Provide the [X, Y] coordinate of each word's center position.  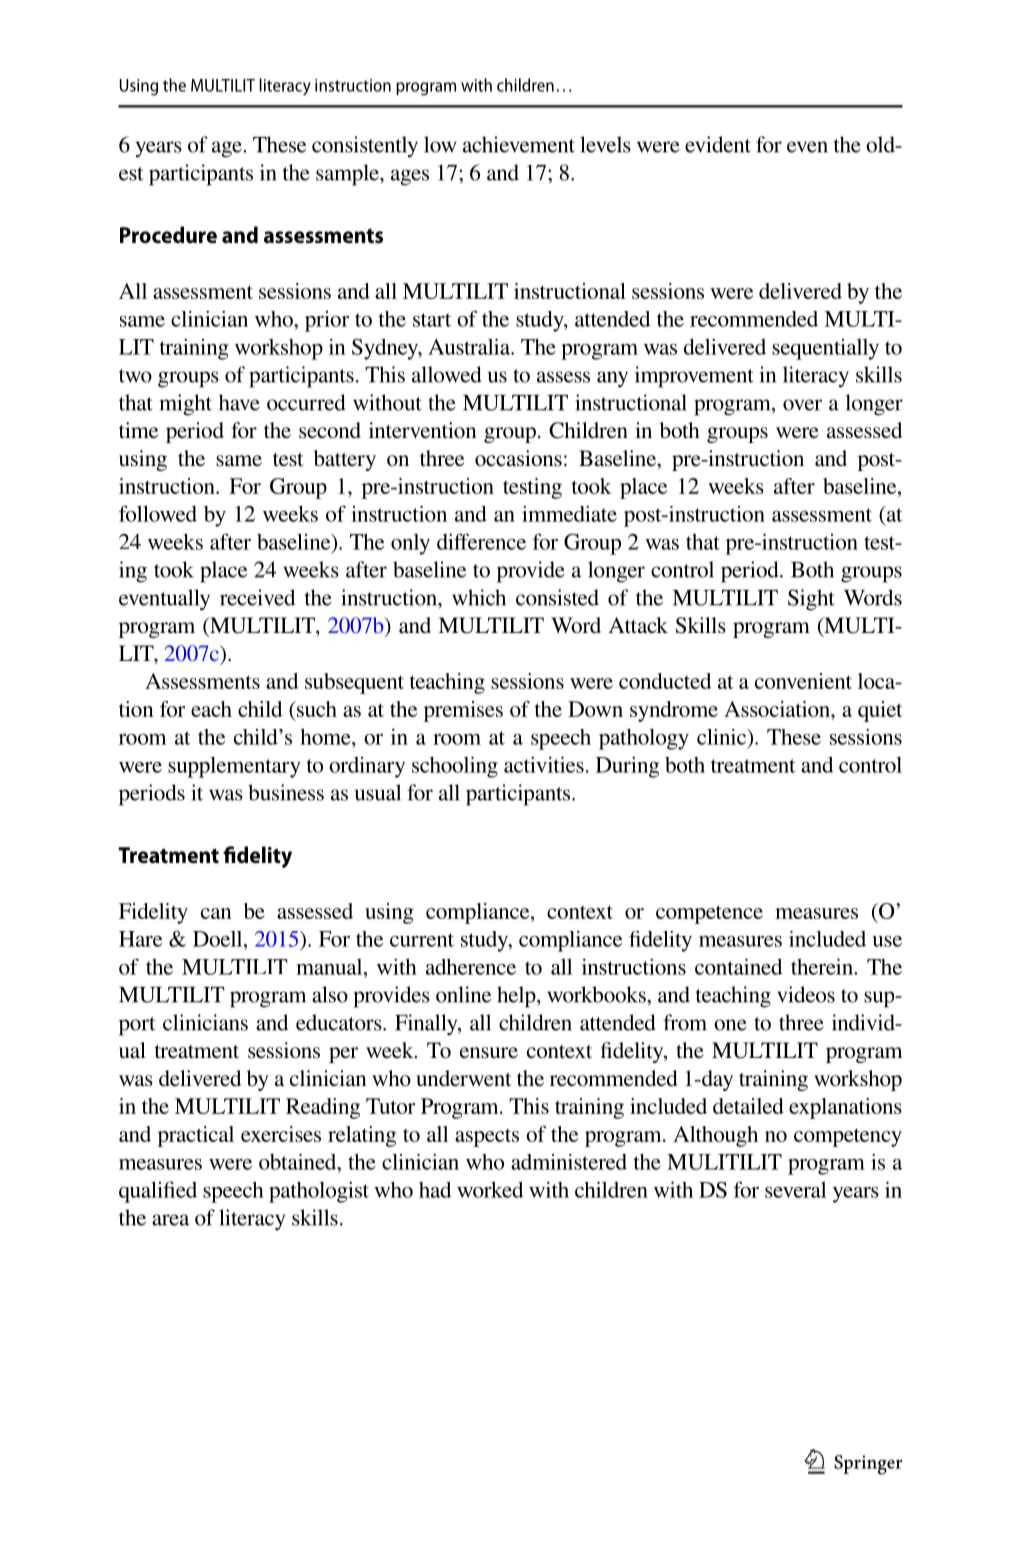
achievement [519, 144]
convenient [803, 681]
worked [490, 1189]
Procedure [168, 234]
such [316, 709]
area [170, 1220]
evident [718, 144]
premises [463, 711]
